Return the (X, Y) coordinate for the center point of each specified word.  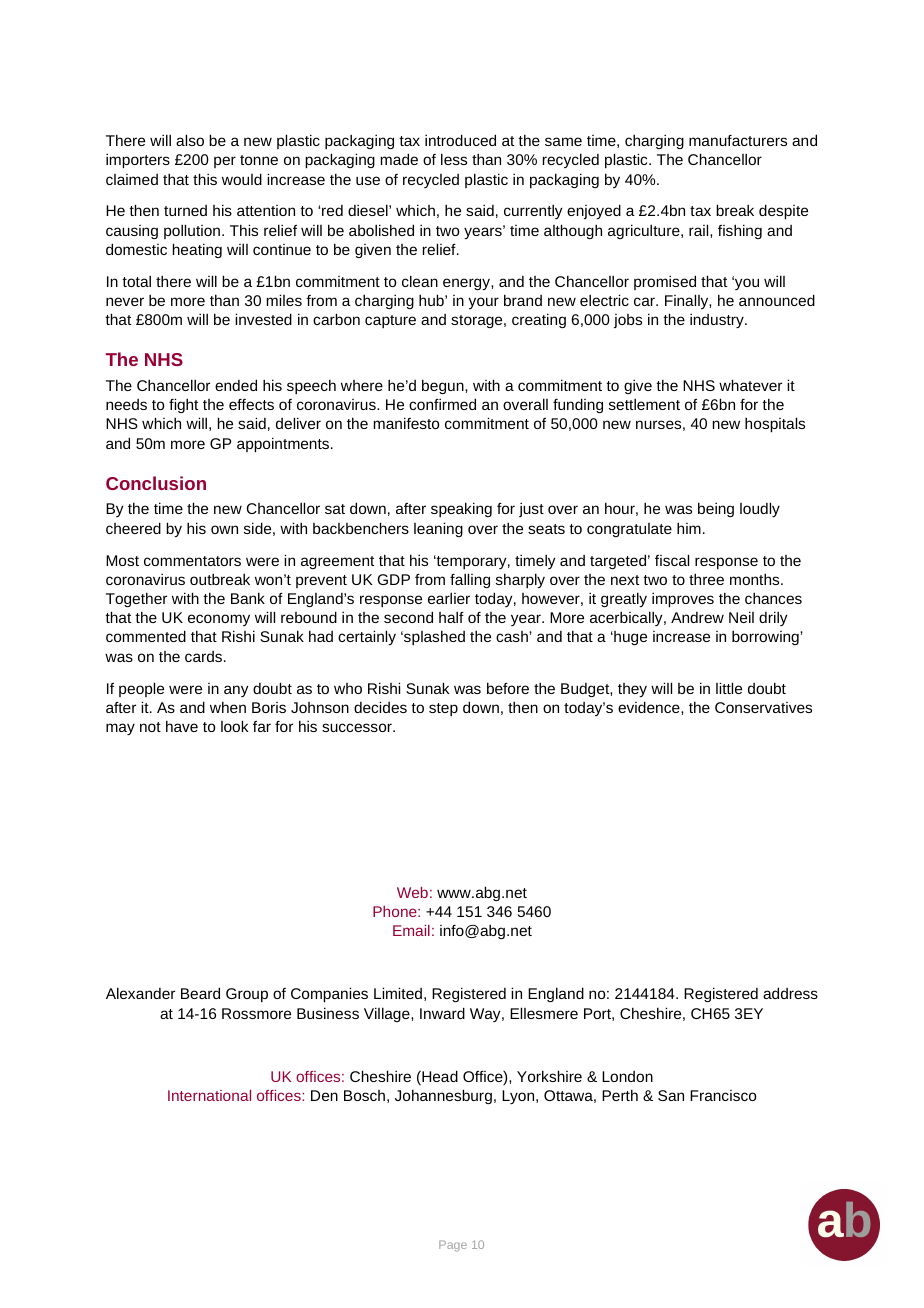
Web (412, 892)
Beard (200, 993)
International (209, 1095)
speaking (461, 509)
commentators (192, 561)
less (454, 159)
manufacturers (738, 140)
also (190, 140)
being (716, 509)
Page (453, 1246)
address (790, 993)
